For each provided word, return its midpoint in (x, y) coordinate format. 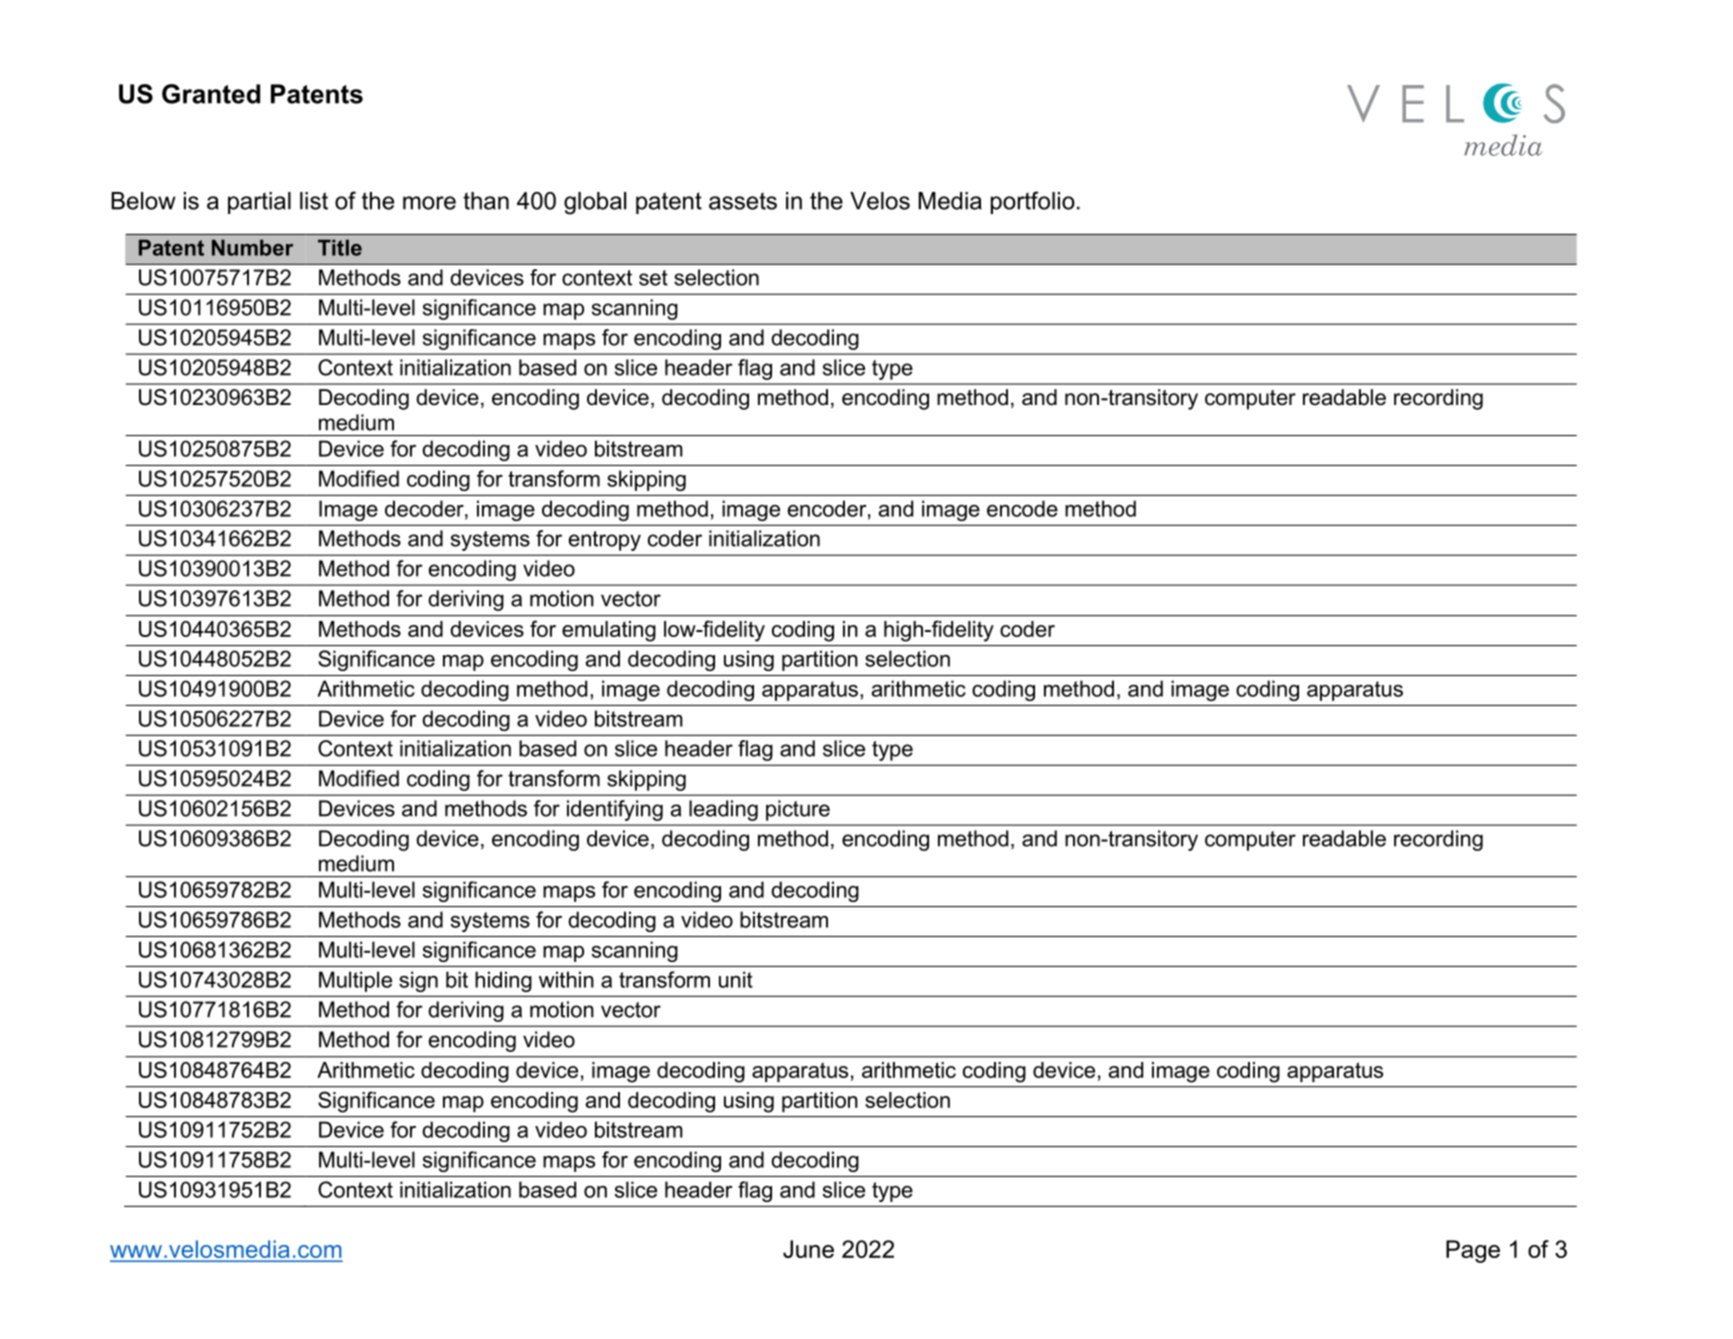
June (808, 1249)
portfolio (1033, 202)
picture (798, 810)
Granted (211, 94)
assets (743, 201)
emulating (609, 631)
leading (723, 810)
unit (736, 979)
